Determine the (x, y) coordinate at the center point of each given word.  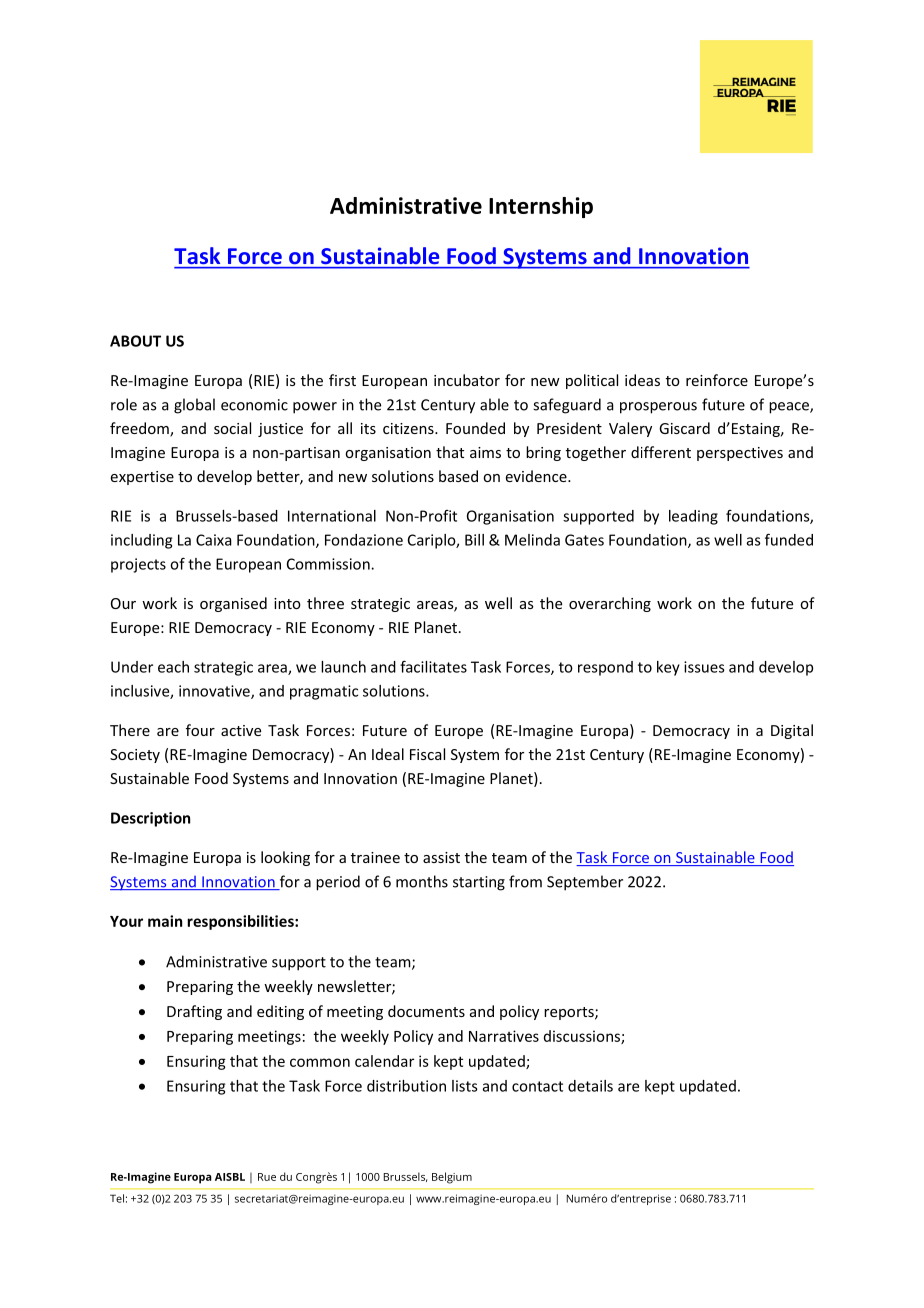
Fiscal (427, 754)
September (585, 883)
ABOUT (135, 341)
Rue (267, 1177)
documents (426, 1011)
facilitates (433, 666)
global (194, 406)
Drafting (194, 1012)
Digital (792, 731)
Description (150, 819)
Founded (475, 428)
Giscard (684, 428)
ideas (642, 380)
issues (704, 667)
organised (233, 604)
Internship (541, 207)
